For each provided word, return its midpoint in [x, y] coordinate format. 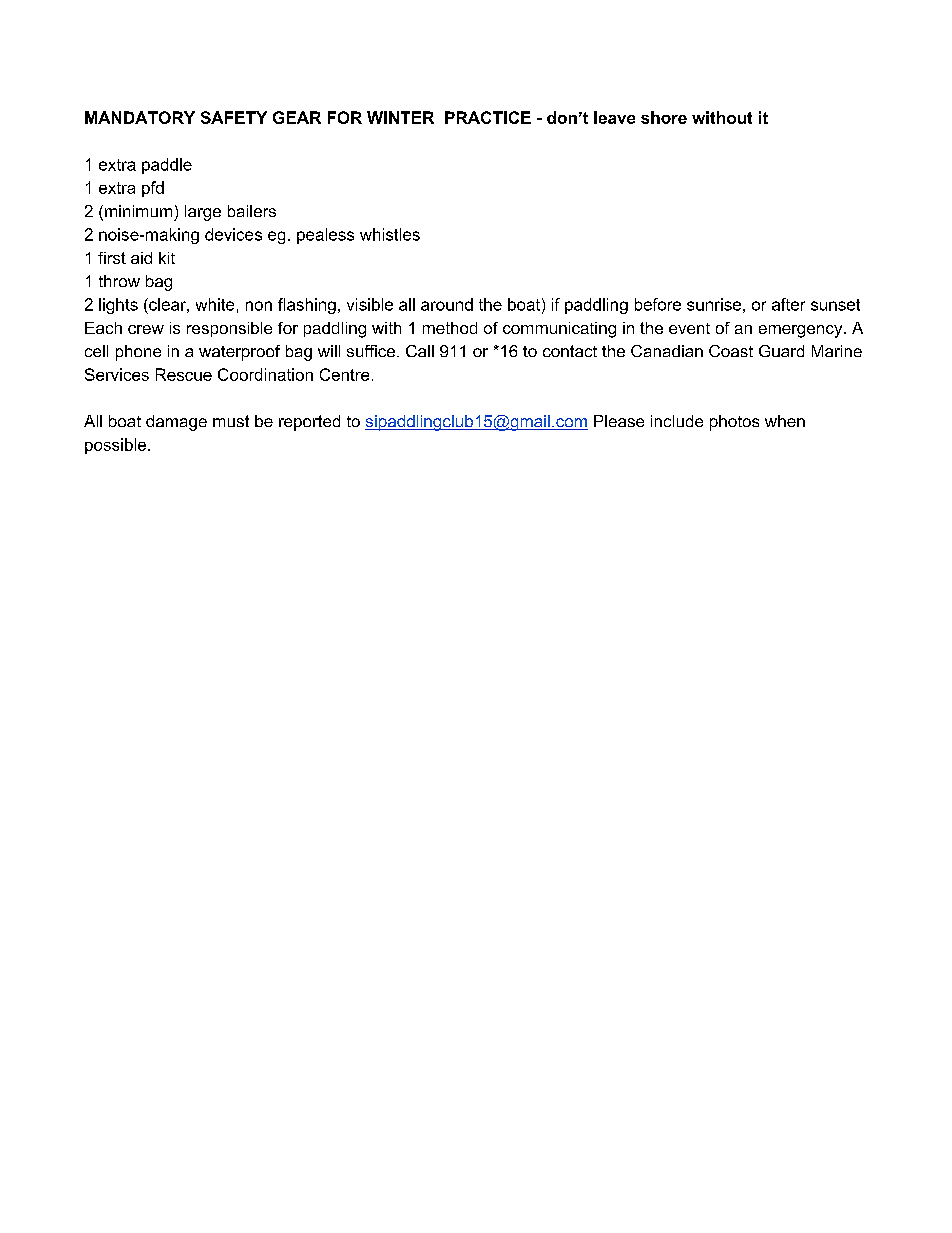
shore [664, 117]
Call [420, 351]
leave [614, 117]
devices [233, 234]
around [447, 304]
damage [176, 423]
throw [119, 281]
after [788, 304]
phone [138, 353]
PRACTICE [488, 117]
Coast [731, 351]
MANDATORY [140, 117]
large [203, 213]
